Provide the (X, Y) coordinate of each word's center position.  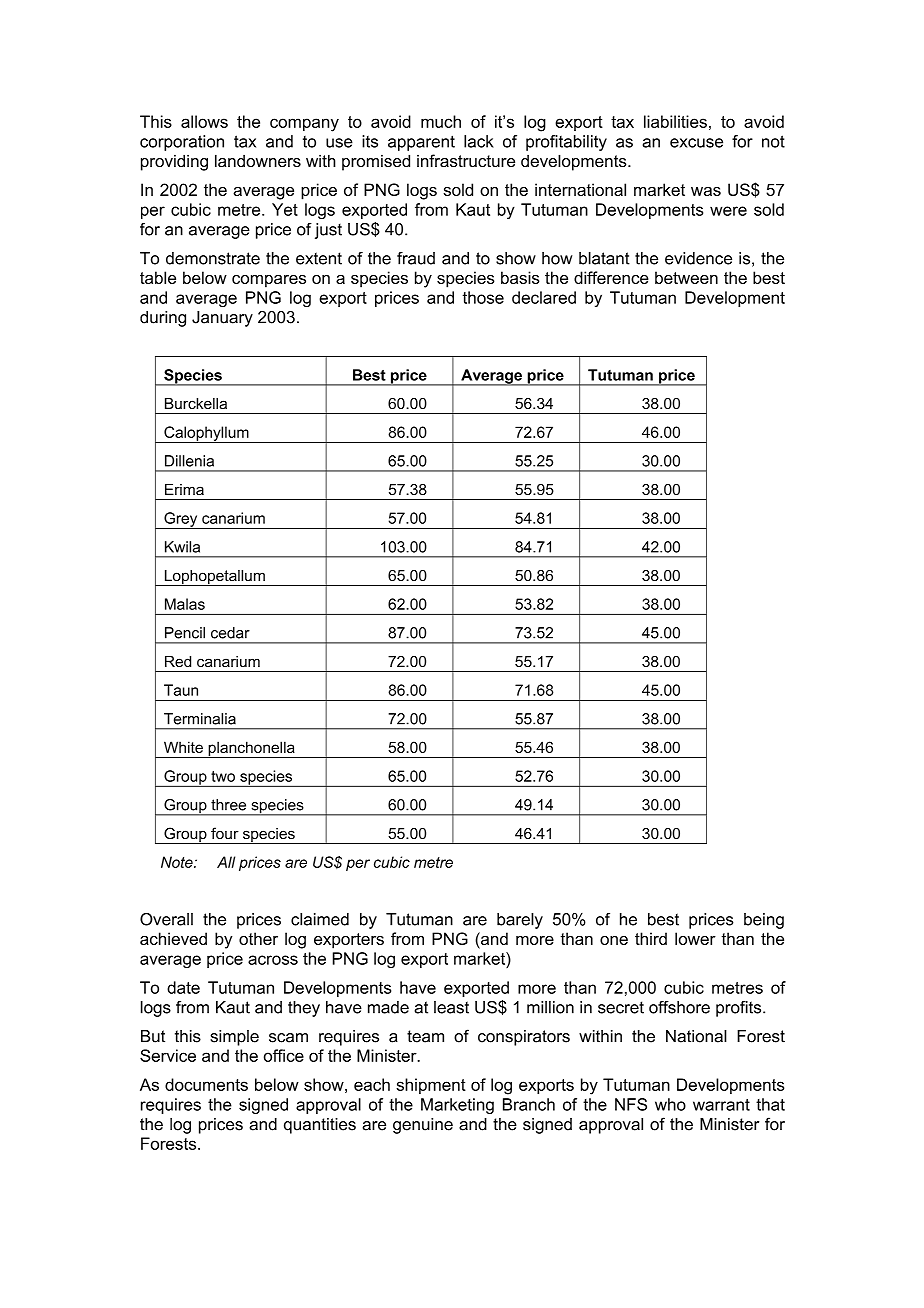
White (183, 747)
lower (695, 938)
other (258, 938)
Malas (185, 604)
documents (206, 1084)
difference (611, 277)
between (686, 277)
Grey (181, 520)
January (222, 319)
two (223, 776)
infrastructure (466, 160)
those (483, 297)
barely (520, 921)
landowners (258, 160)
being (764, 921)
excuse (696, 143)
